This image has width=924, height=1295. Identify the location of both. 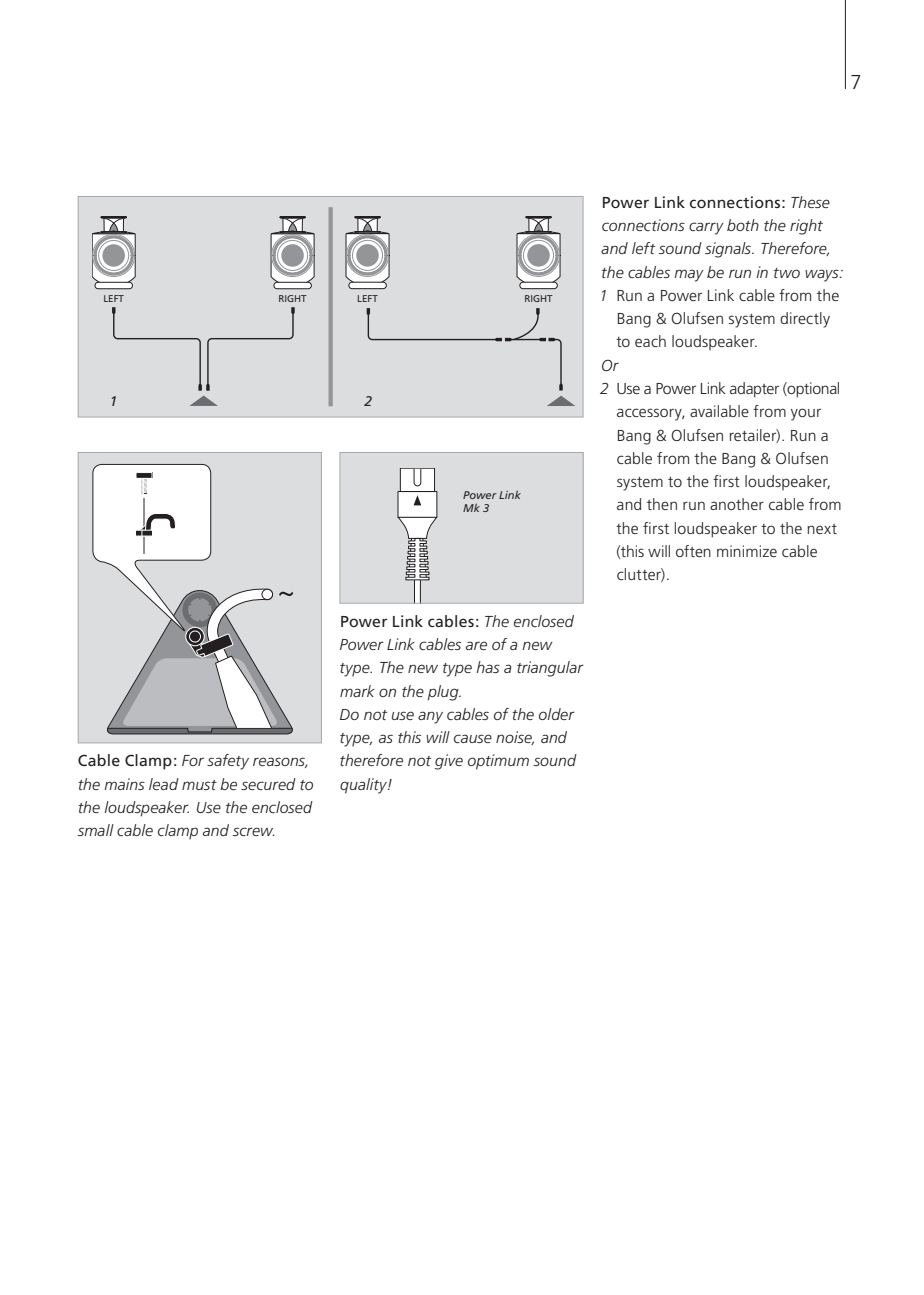
(743, 225).
